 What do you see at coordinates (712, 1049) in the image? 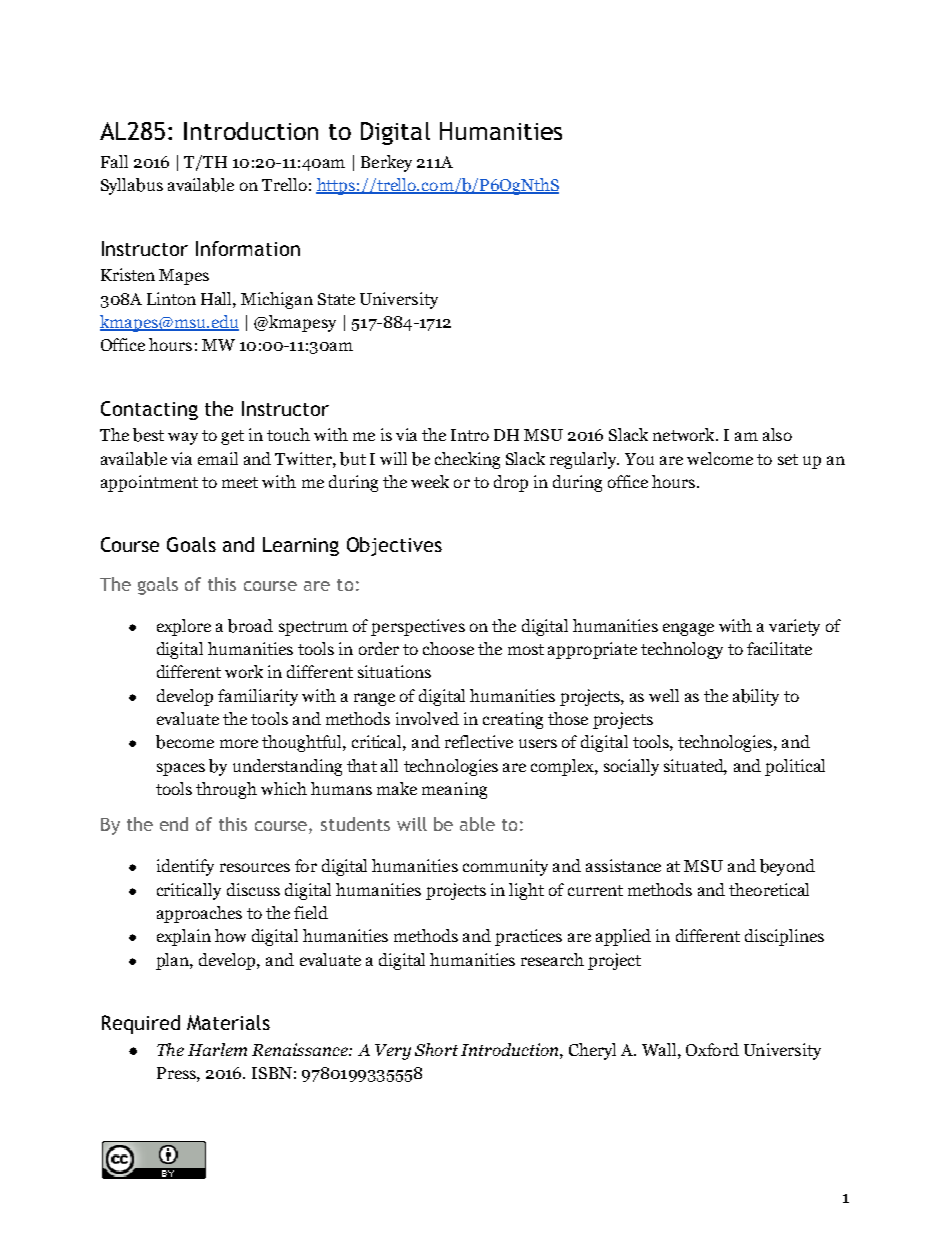
I see `Oxford` at bounding box center [712, 1049].
